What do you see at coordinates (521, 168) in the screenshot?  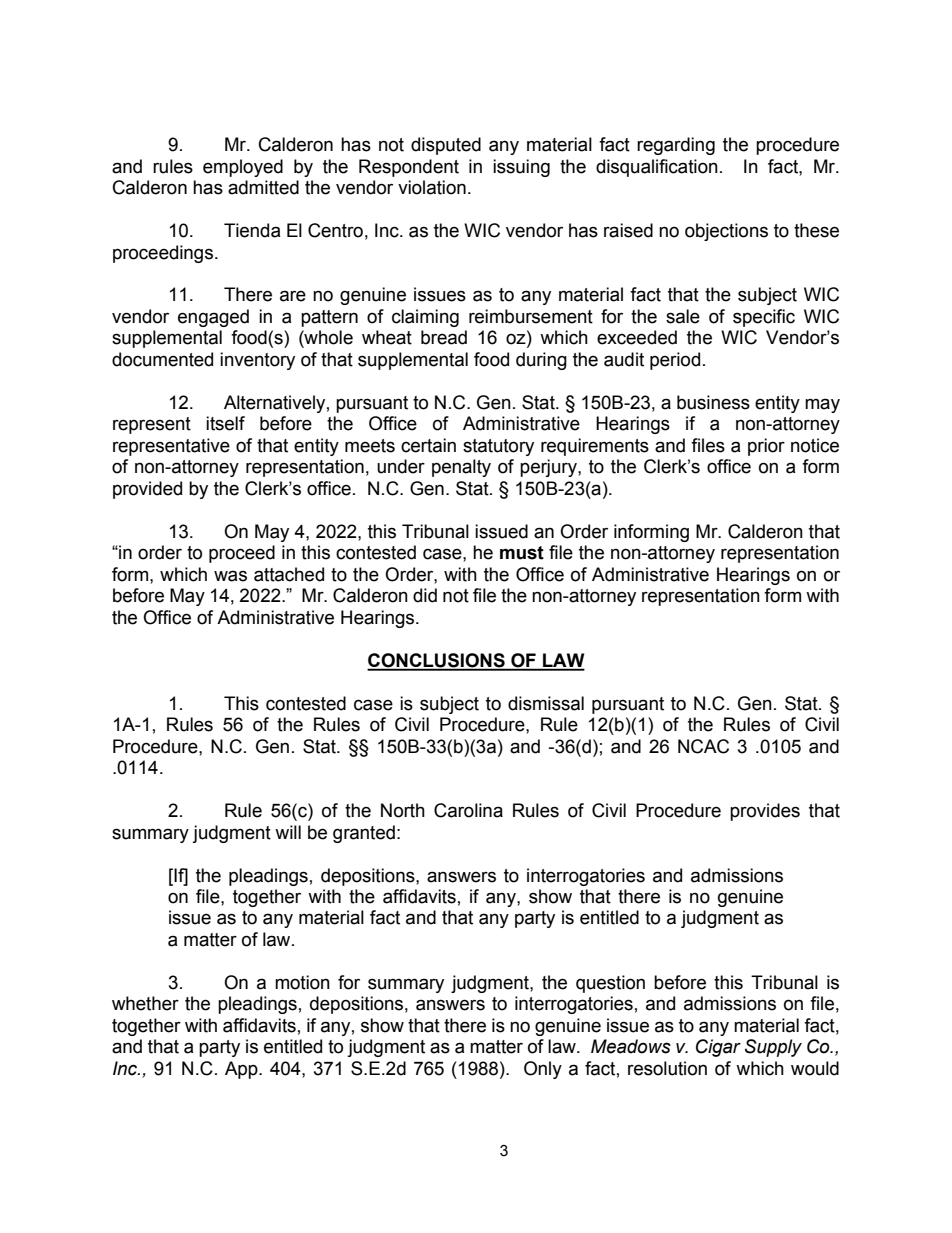 I see `issuing` at bounding box center [521, 168].
